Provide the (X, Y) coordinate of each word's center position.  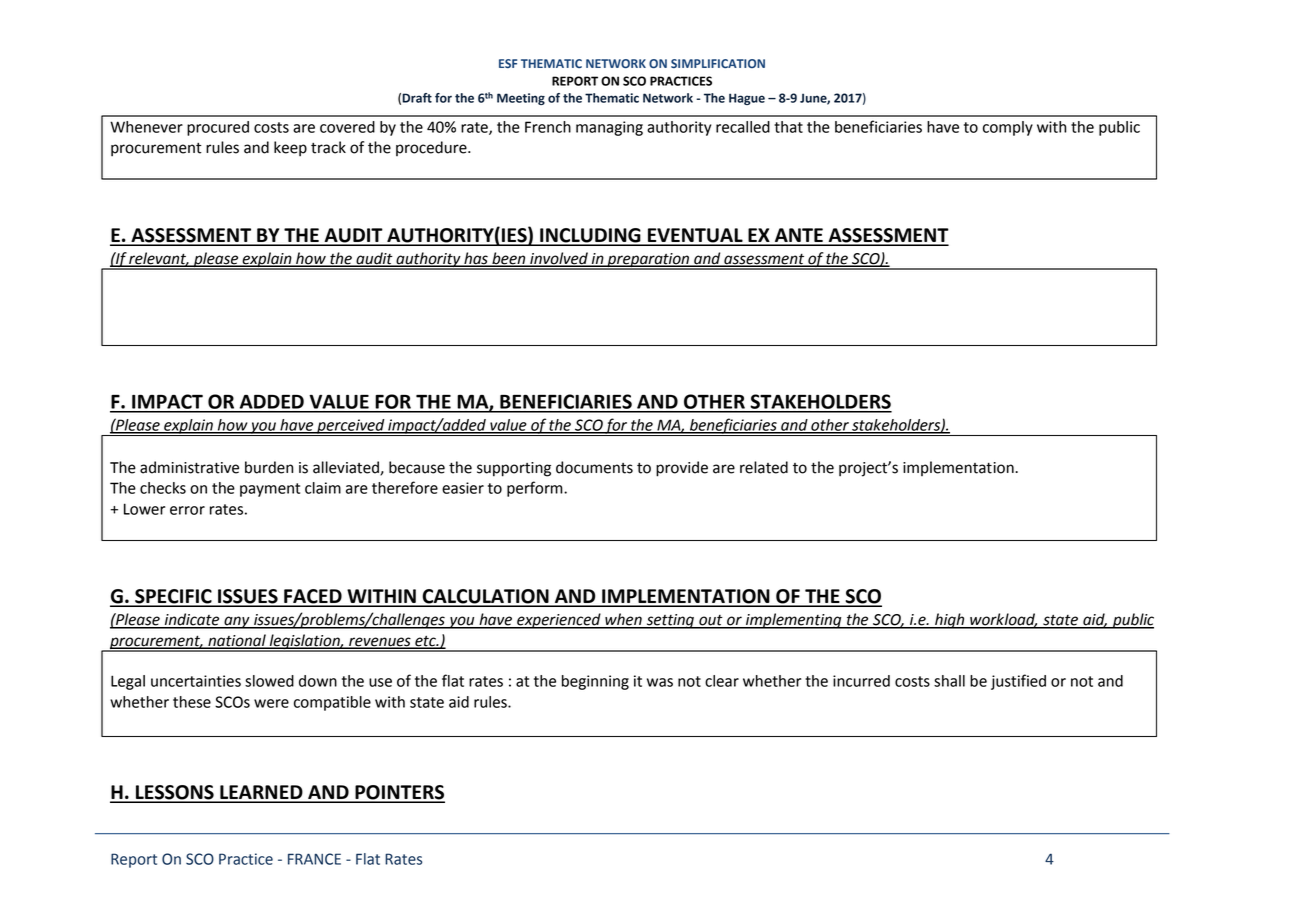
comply (1008, 128)
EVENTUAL (695, 236)
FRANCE (314, 859)
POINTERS (399, 793)
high (950, 621)
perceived (351, 427)
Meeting (521, 99)
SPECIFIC (173, 597)
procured (218, 128)
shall (949, 681)
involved (559, 259)
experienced (559, 621)
